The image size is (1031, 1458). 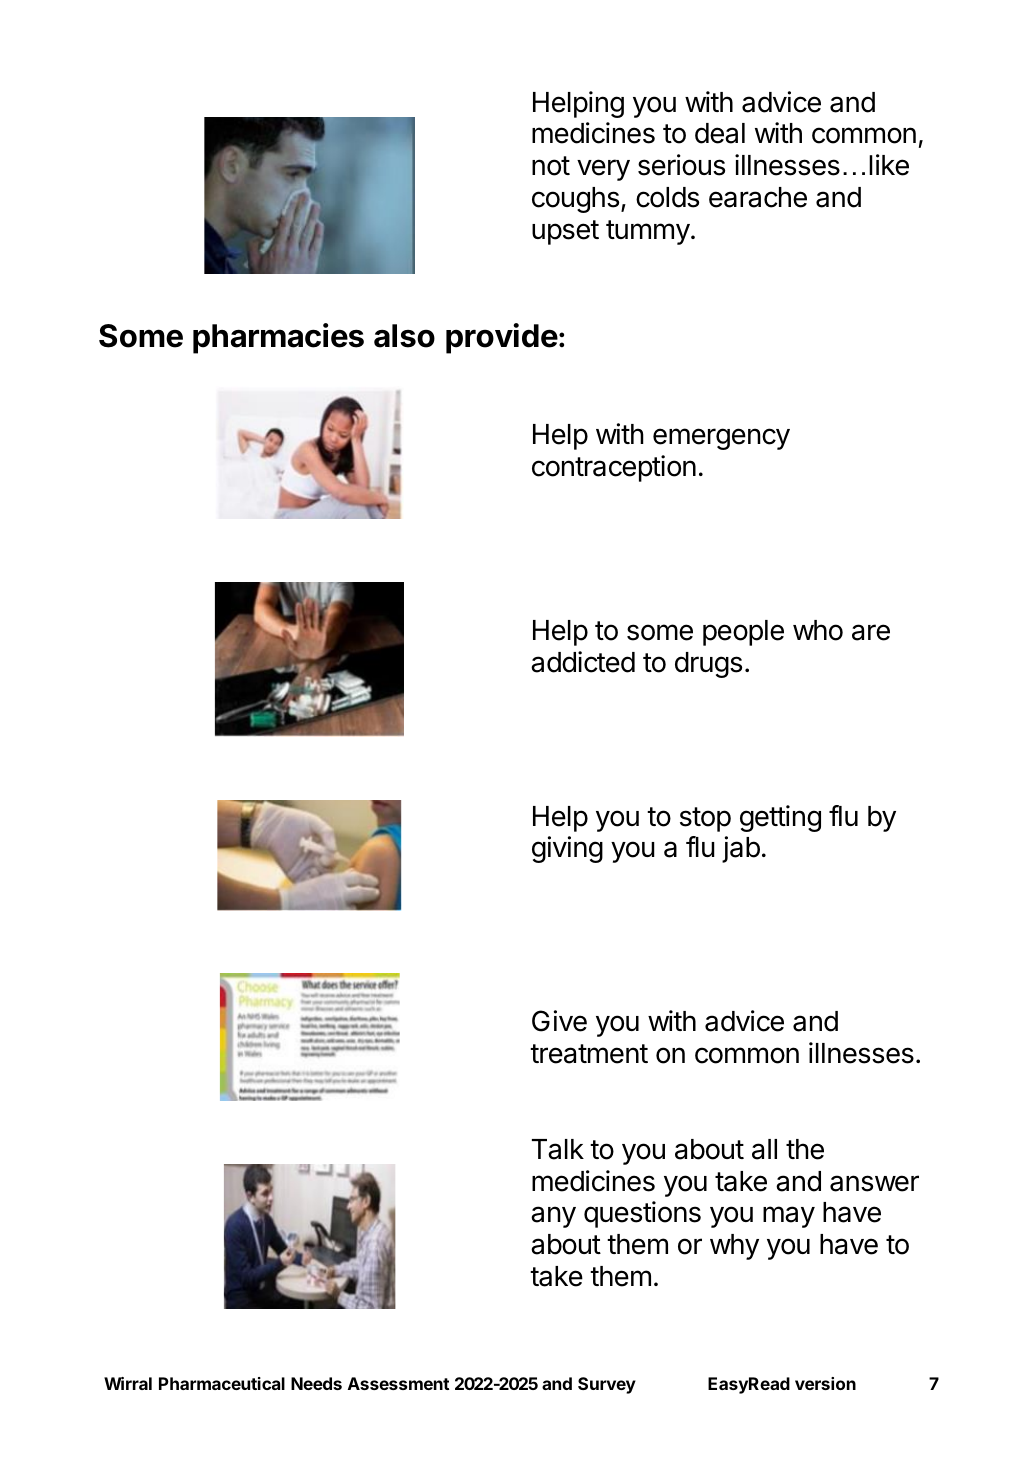 I want to click on all, so click(x=764, y=1149).
